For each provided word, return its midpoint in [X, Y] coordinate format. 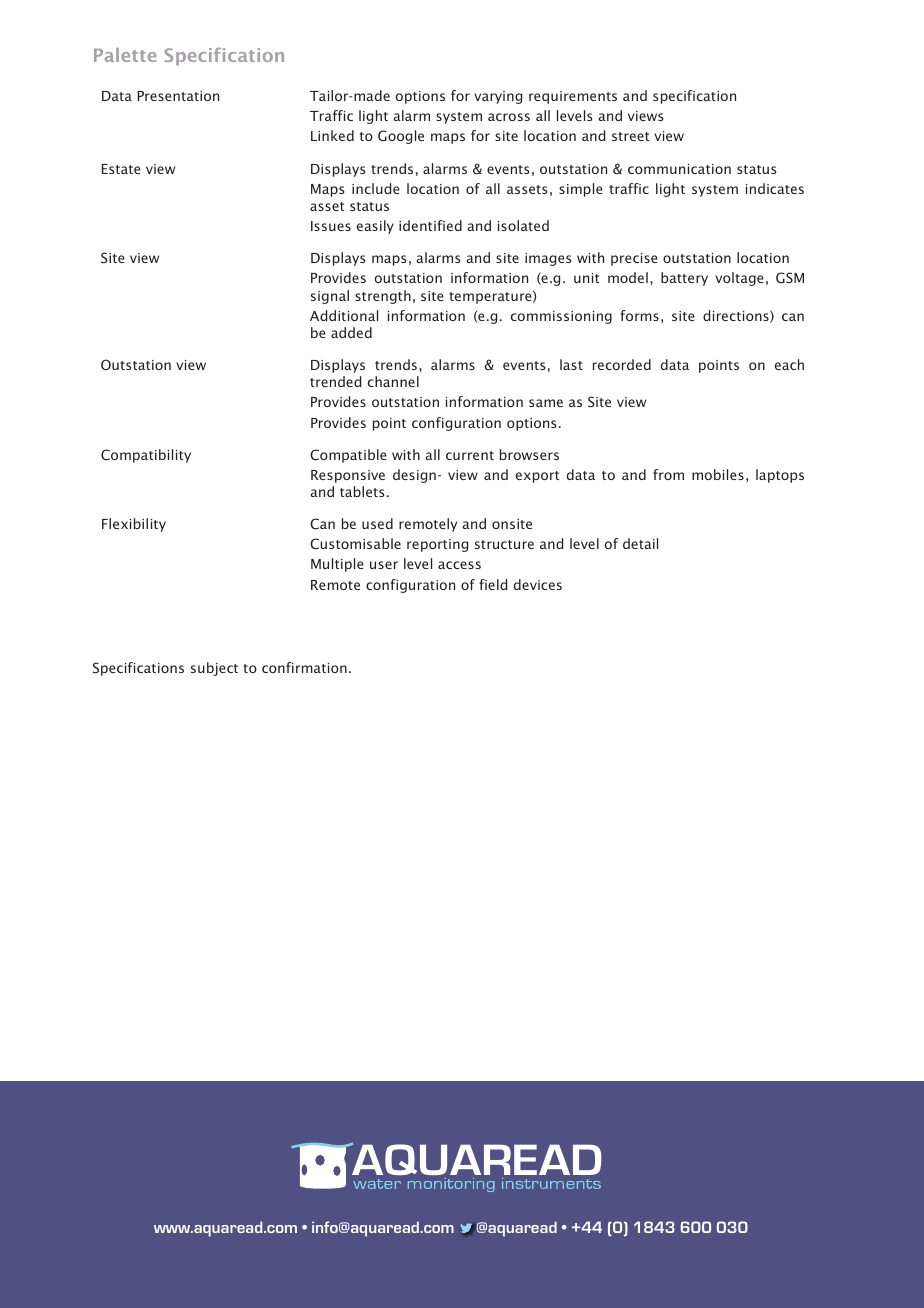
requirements [573, 97]
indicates [775, 188]
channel [393, 381]
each [789, 364]
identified [430, 225]
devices [538, 584]
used [377, 523]
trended [335, 381]
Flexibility [134, 525]
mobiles [718, 474]
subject [214, 669]
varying [498, 97]
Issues [331, 226]
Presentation [178, 96]
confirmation [304, 667]
